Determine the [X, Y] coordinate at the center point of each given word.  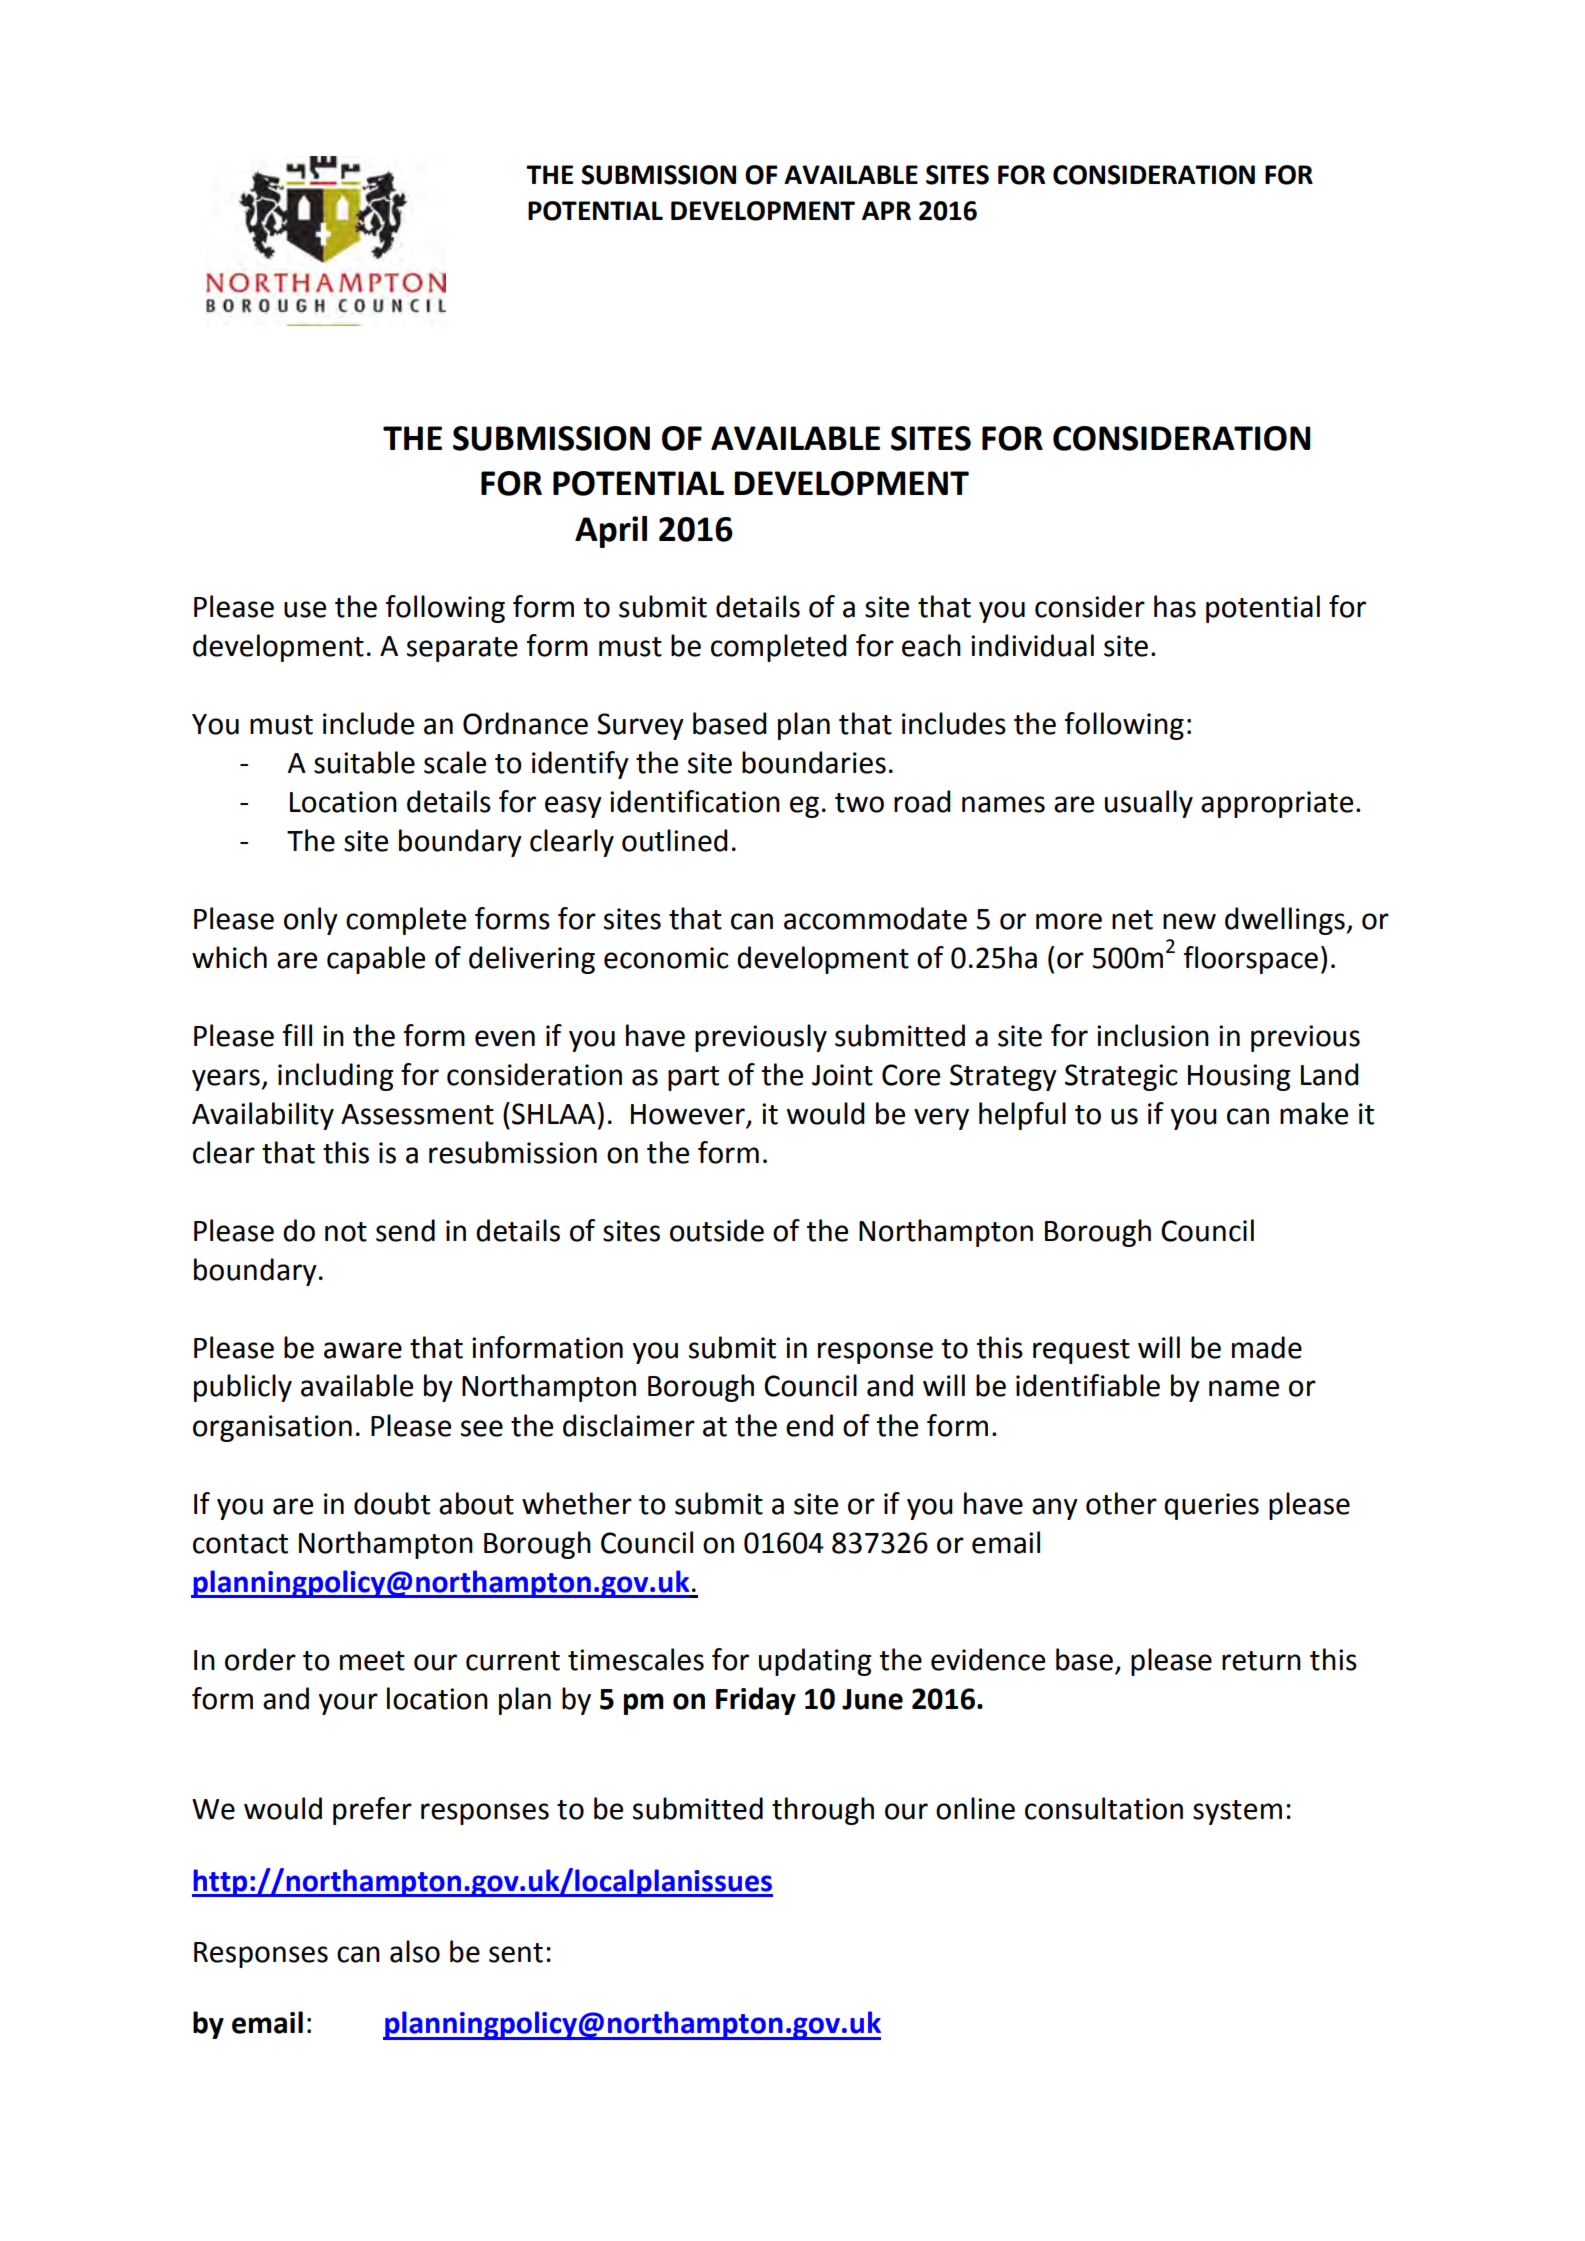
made [1267, 1347]
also [415, 1951]
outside [717, 1230]
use [305, 609]
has [1175, 606]
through [823, 1811]
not [346, 1232]
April [611, 532]
